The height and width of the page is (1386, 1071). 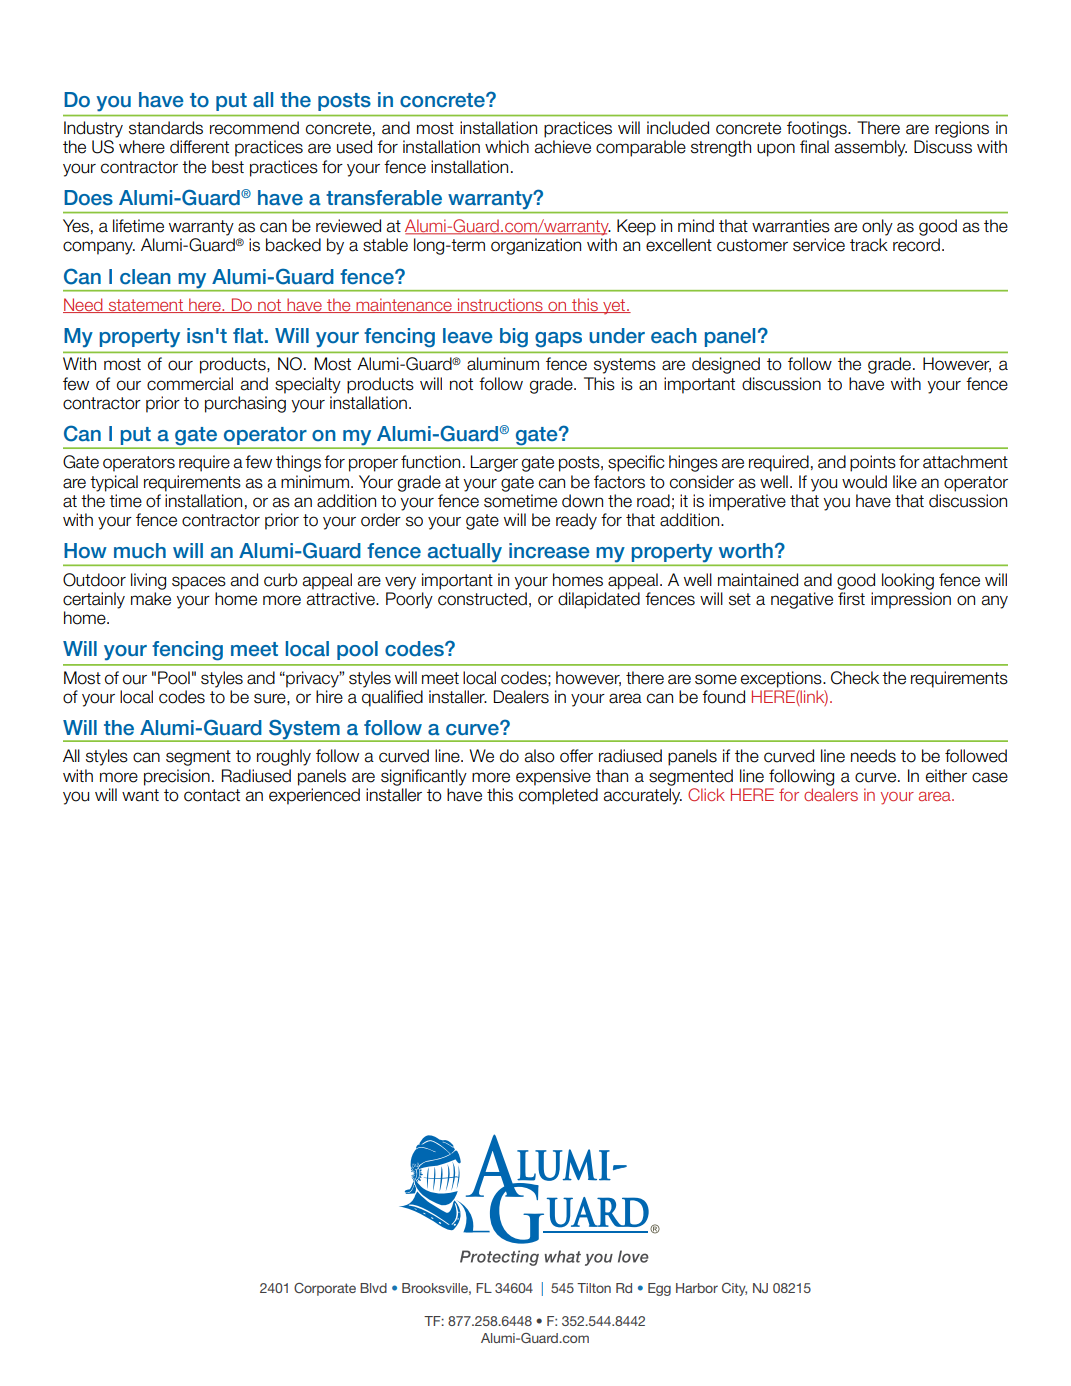 I want to click on contact, so click(x=212, y=795).
